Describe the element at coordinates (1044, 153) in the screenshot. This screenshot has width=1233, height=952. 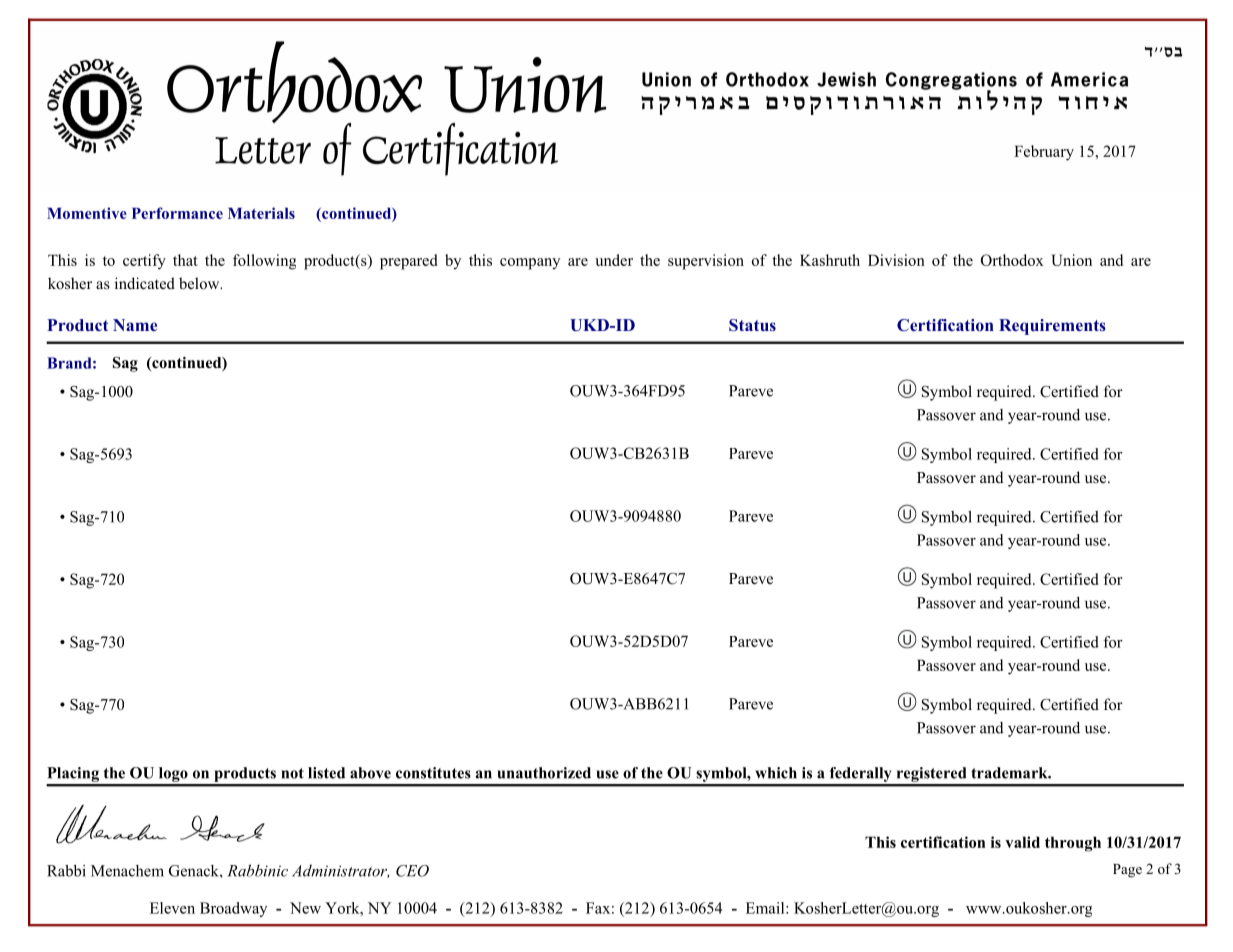
I see `February` at that location.
